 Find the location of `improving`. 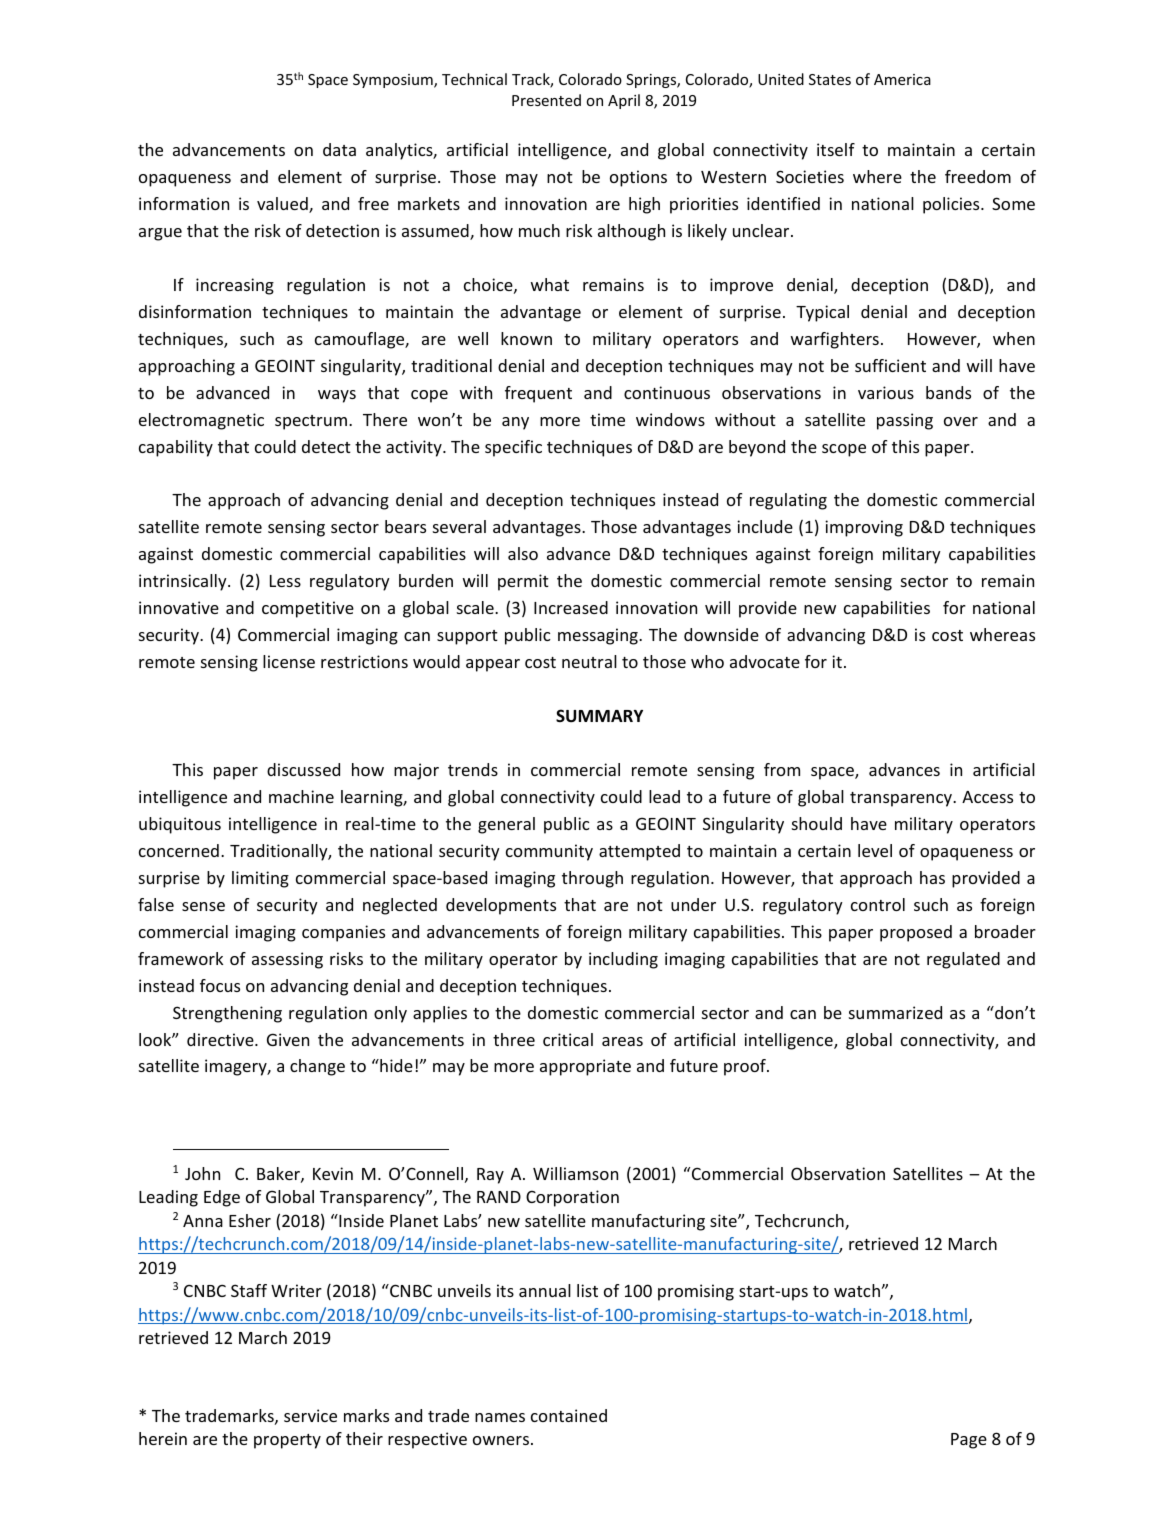

improving is located at coordinates (864, 528).
